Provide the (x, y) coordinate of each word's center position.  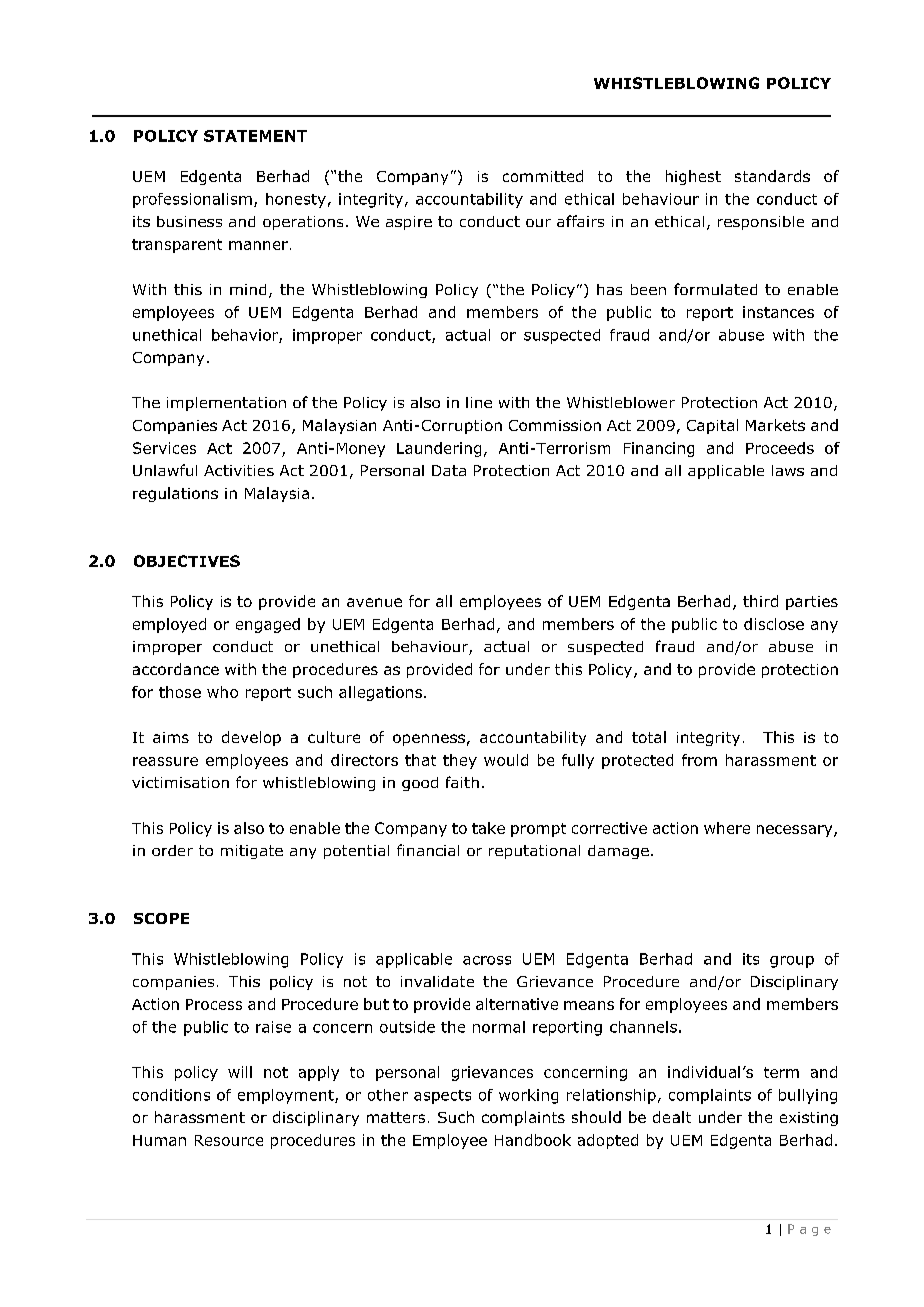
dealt (672, 1117)
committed (543, 176)
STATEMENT (255, 136)
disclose (774, 624)
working (528, 1096)
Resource (229, 1140)
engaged (268, 625)
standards (772, 176)
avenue (374, 602)
